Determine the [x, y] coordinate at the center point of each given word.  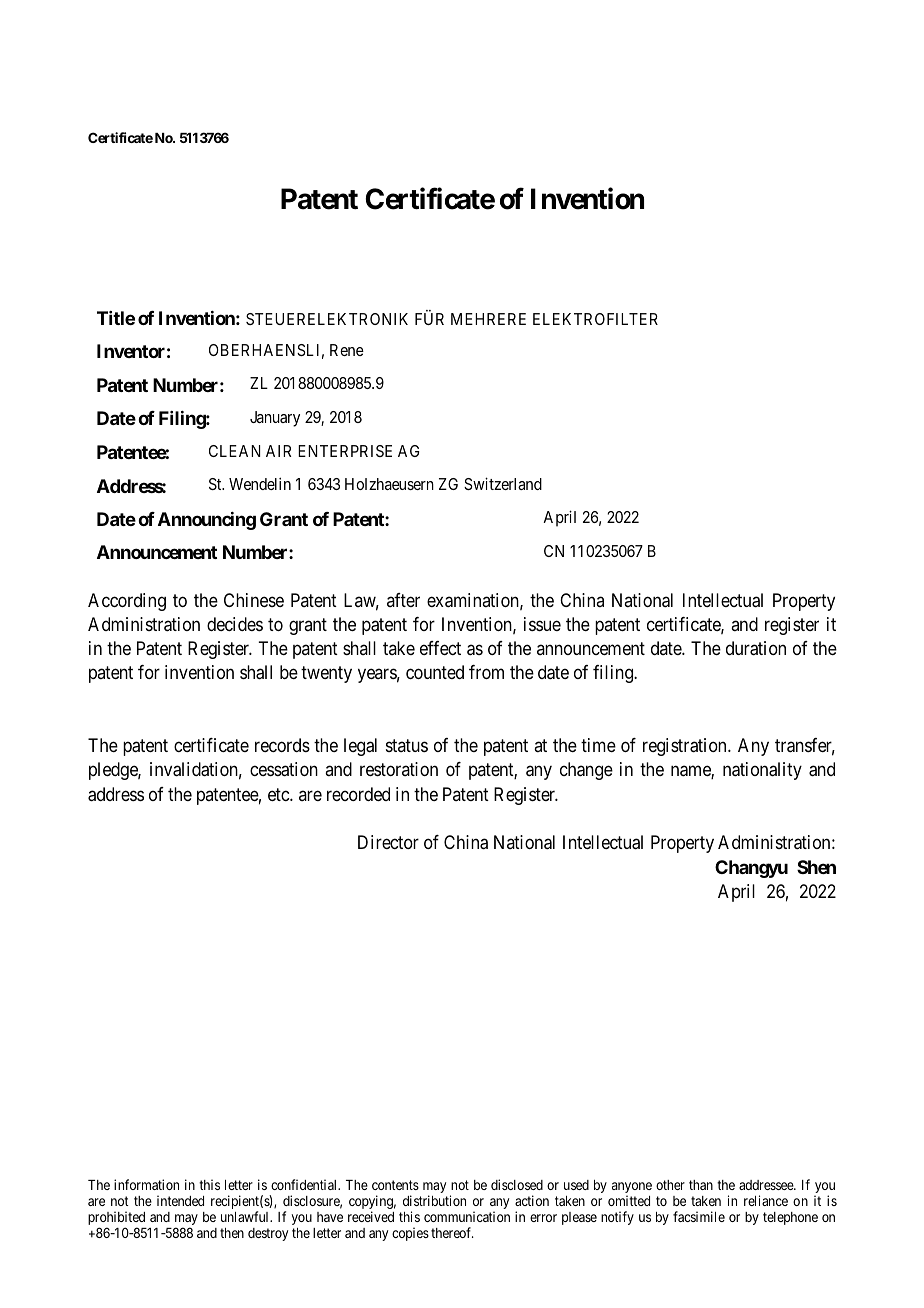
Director [388, 842]
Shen [816, 867]
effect [440, 648]
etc [279, 794]
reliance [766, 1200]
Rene [347, 350]
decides [235, 624]
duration [756, 648]
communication [467, 1216]
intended [180, 1200]
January [275, 419]
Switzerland [503, 483]
